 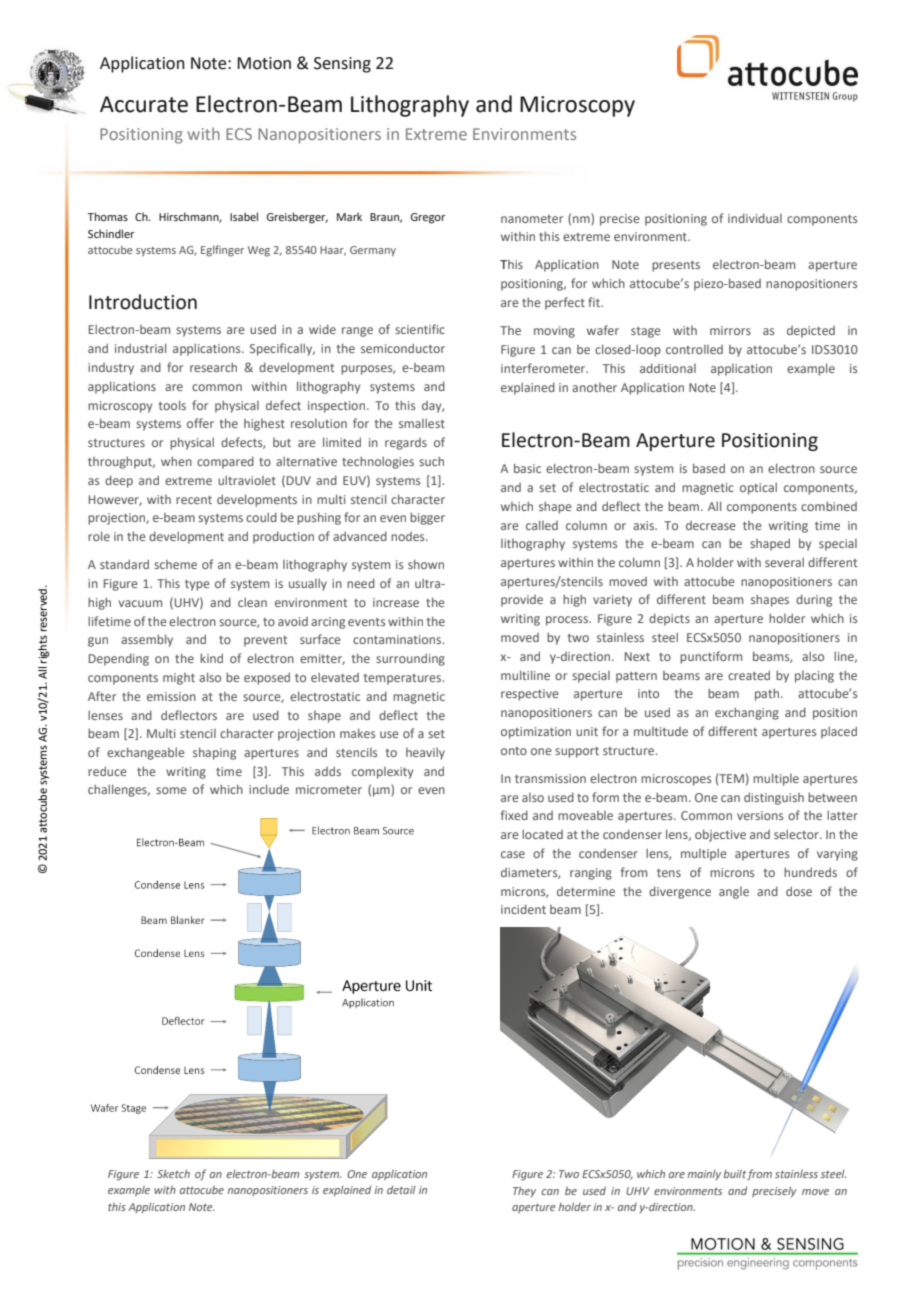 What do you see at coordinates (694, 349) in the document?
I see `controlled` at bounding box center [694, 349].
